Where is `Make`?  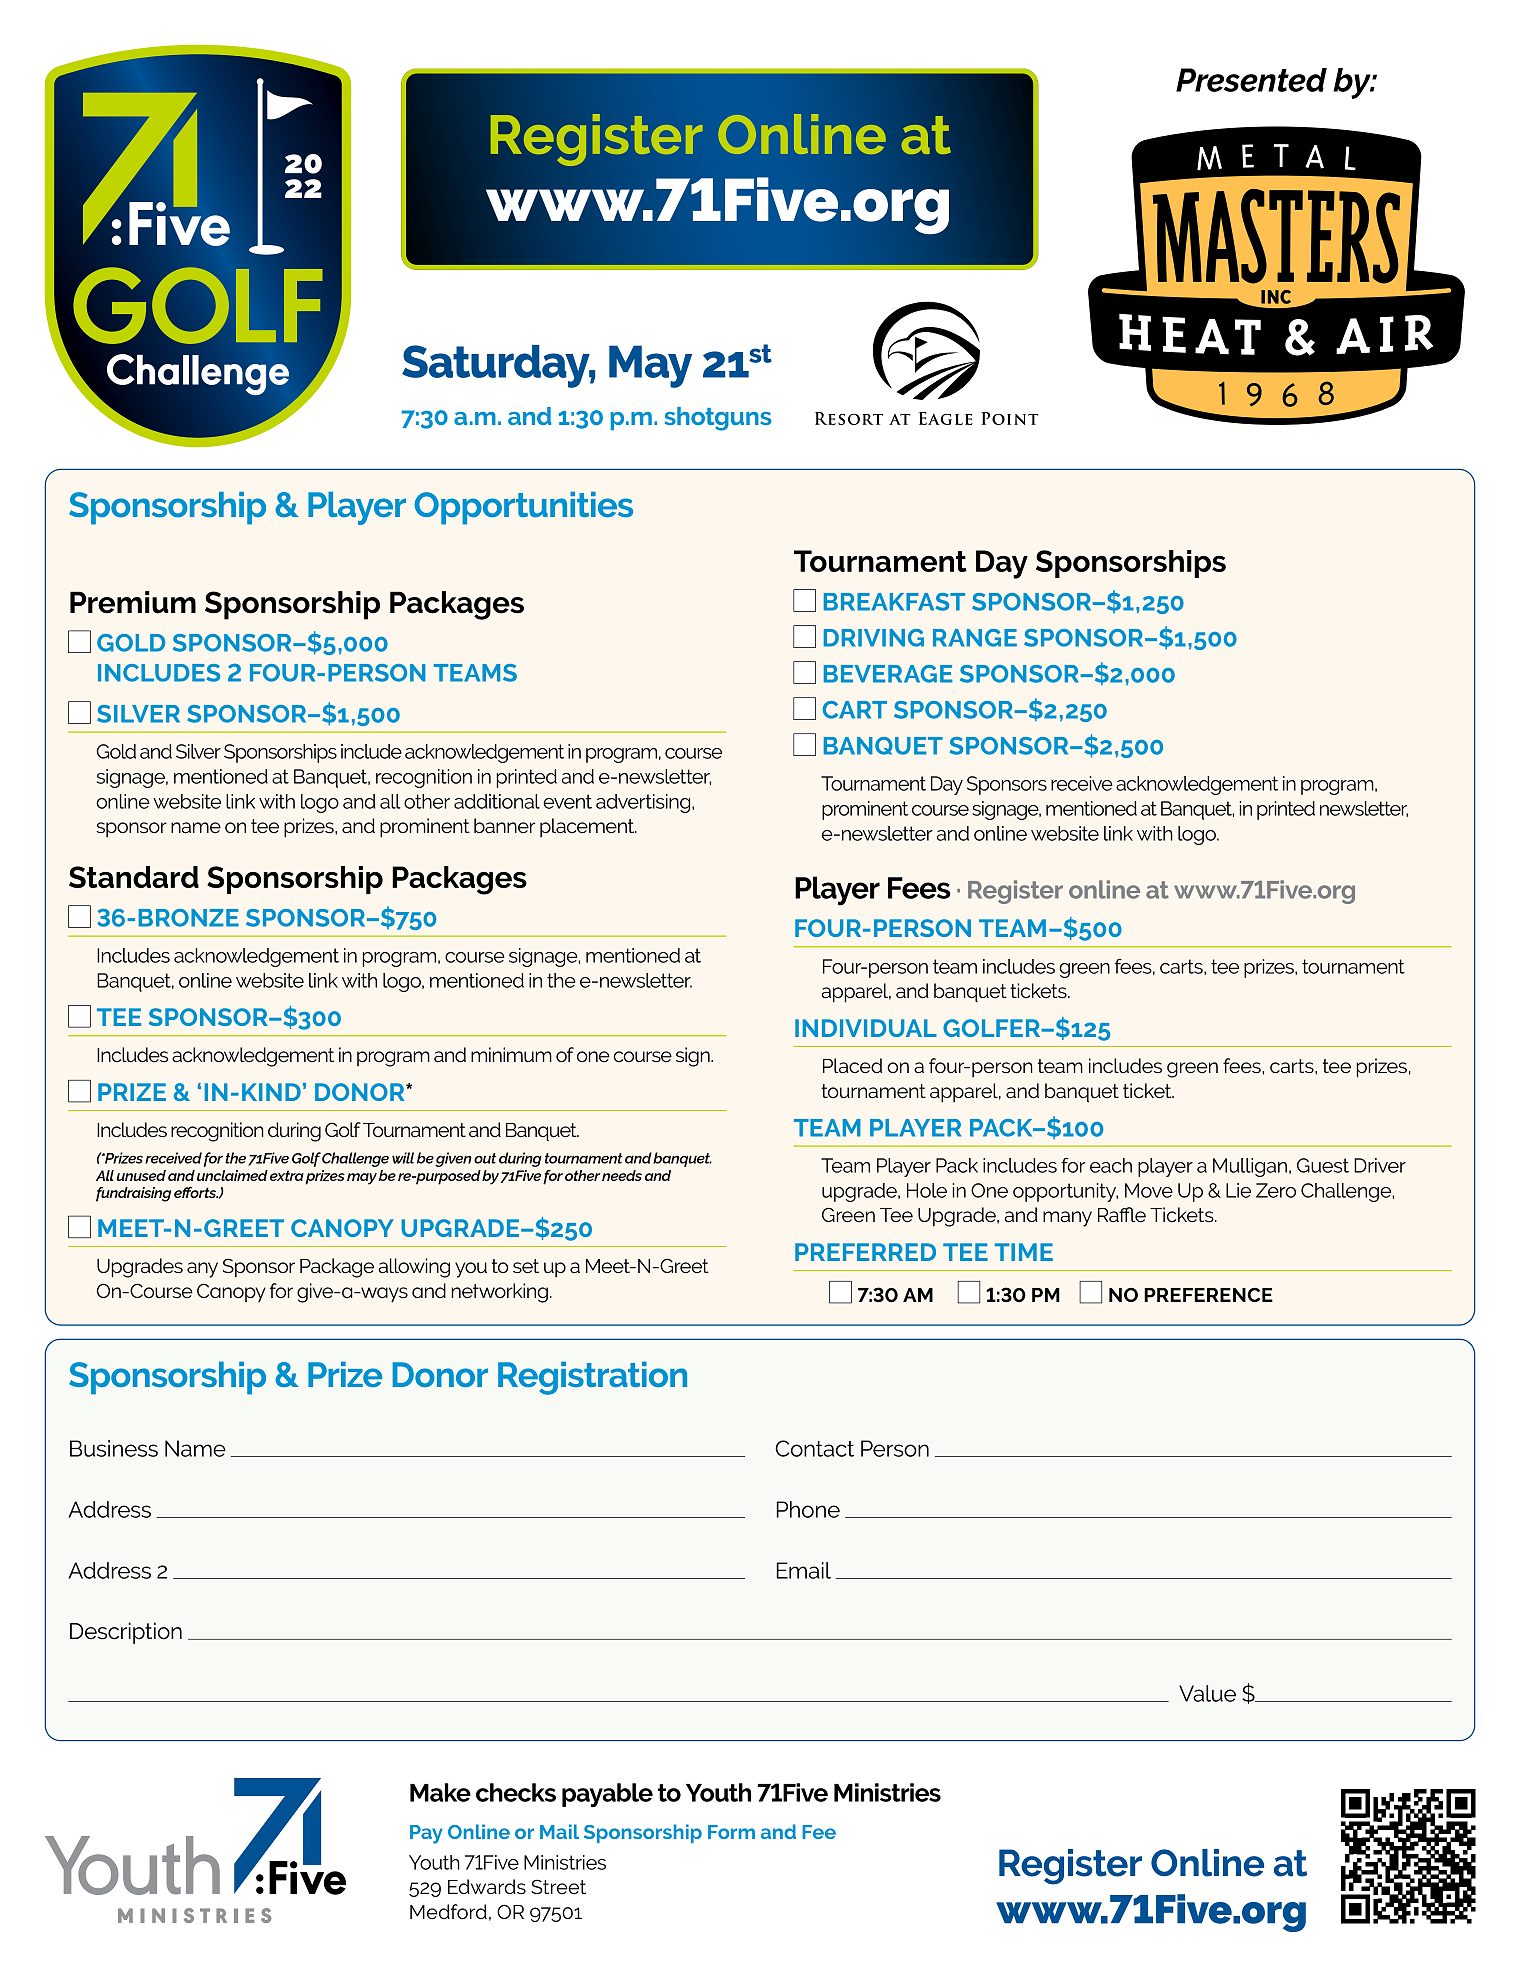
Make is located at coordinates (440, 1792).
